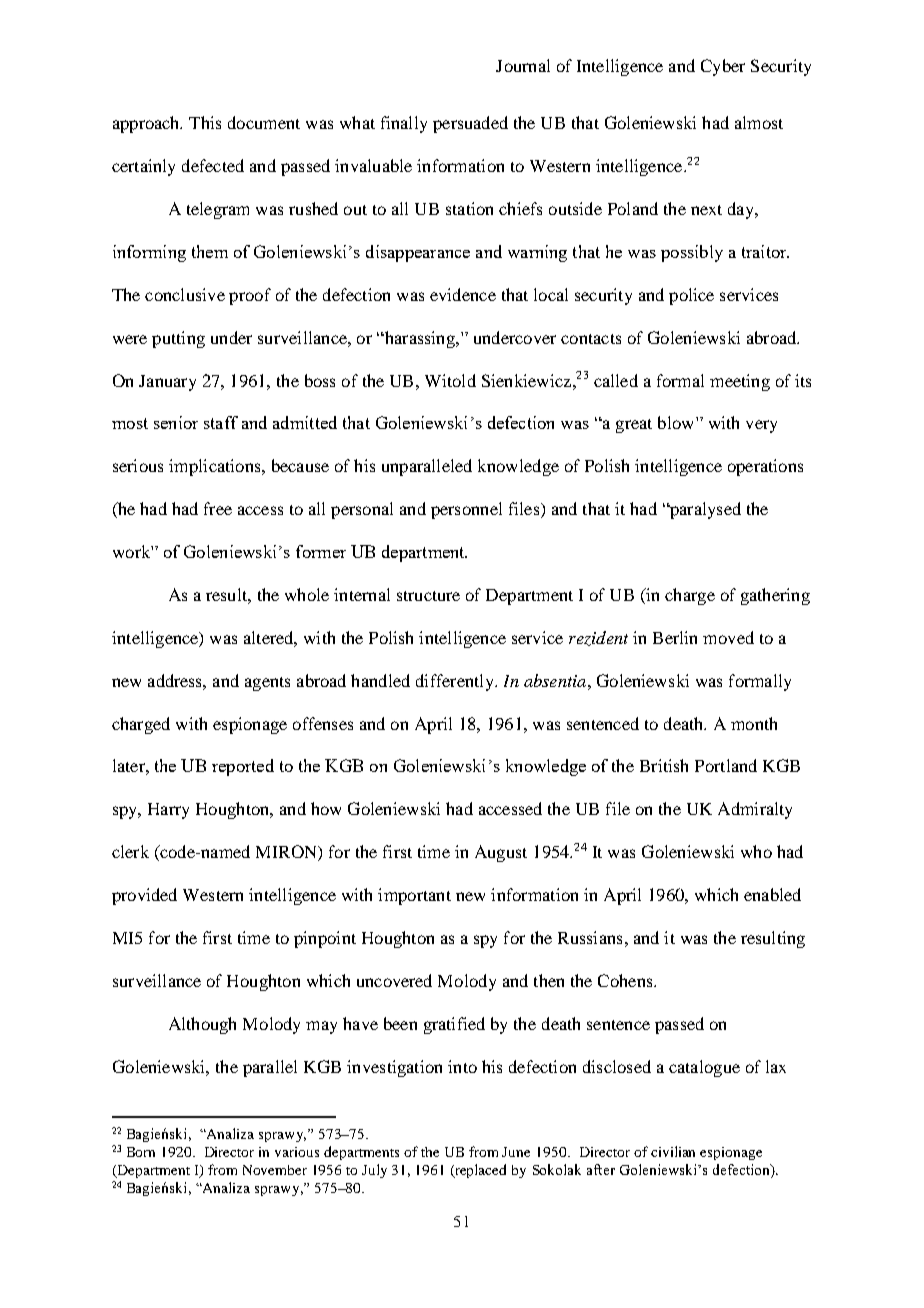 The height and width of the screenshot is (1308, 924). What do you see at coordinates (728, 637) in the screenshot?
I see `moved` at bounding box center [728, 637].
